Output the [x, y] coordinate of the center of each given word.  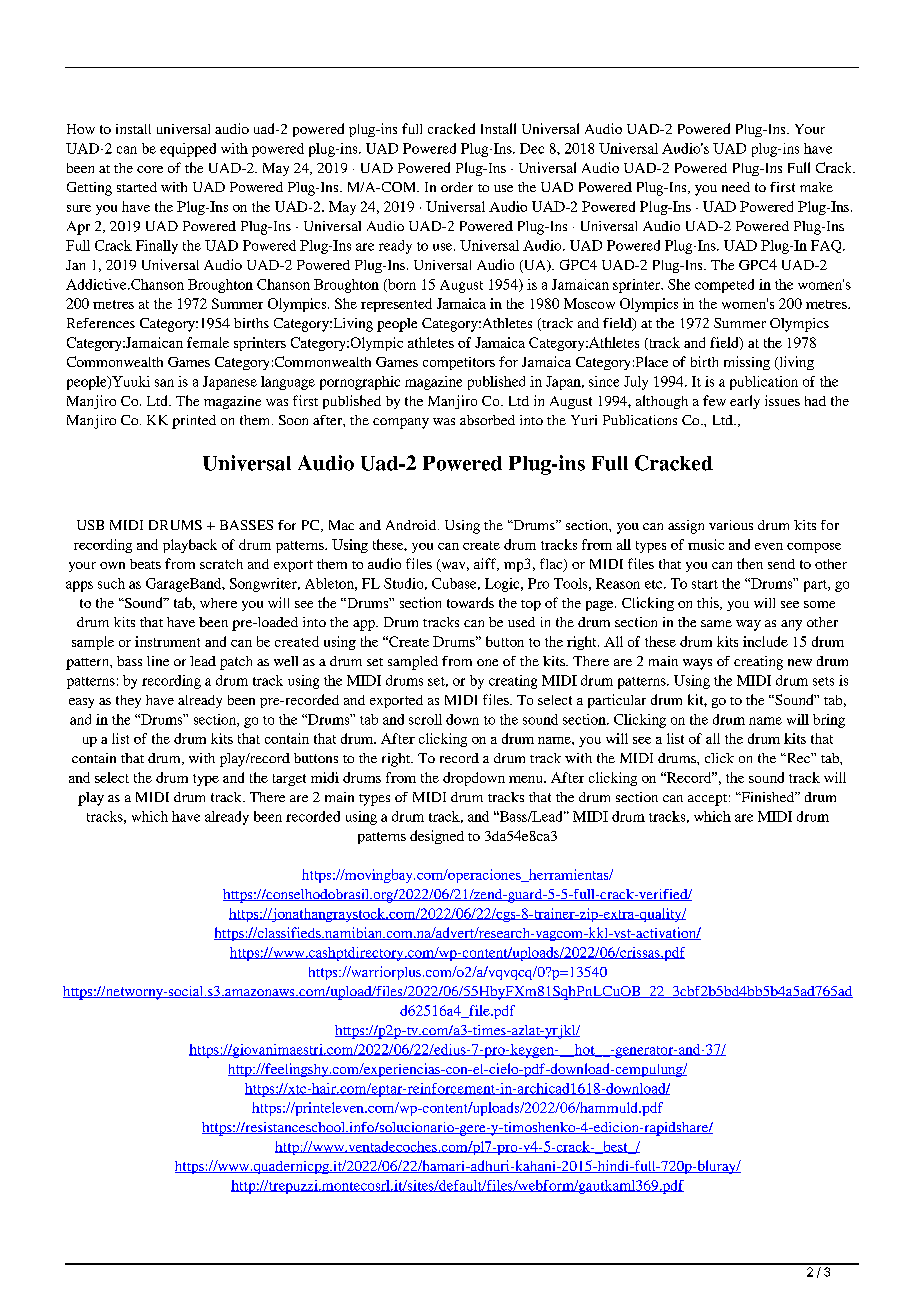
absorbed [487, 420]
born [401, 285]
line [158, 661]
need [736, 187]
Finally [157, 247]
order [457, 187]
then [750, 563]
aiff [486, 564]
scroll [425, 719]
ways [697, 664]
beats [145, 564]
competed [724, 286]
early [745, 402]
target [289, 780]
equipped [188, 150]
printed [194, 422]
